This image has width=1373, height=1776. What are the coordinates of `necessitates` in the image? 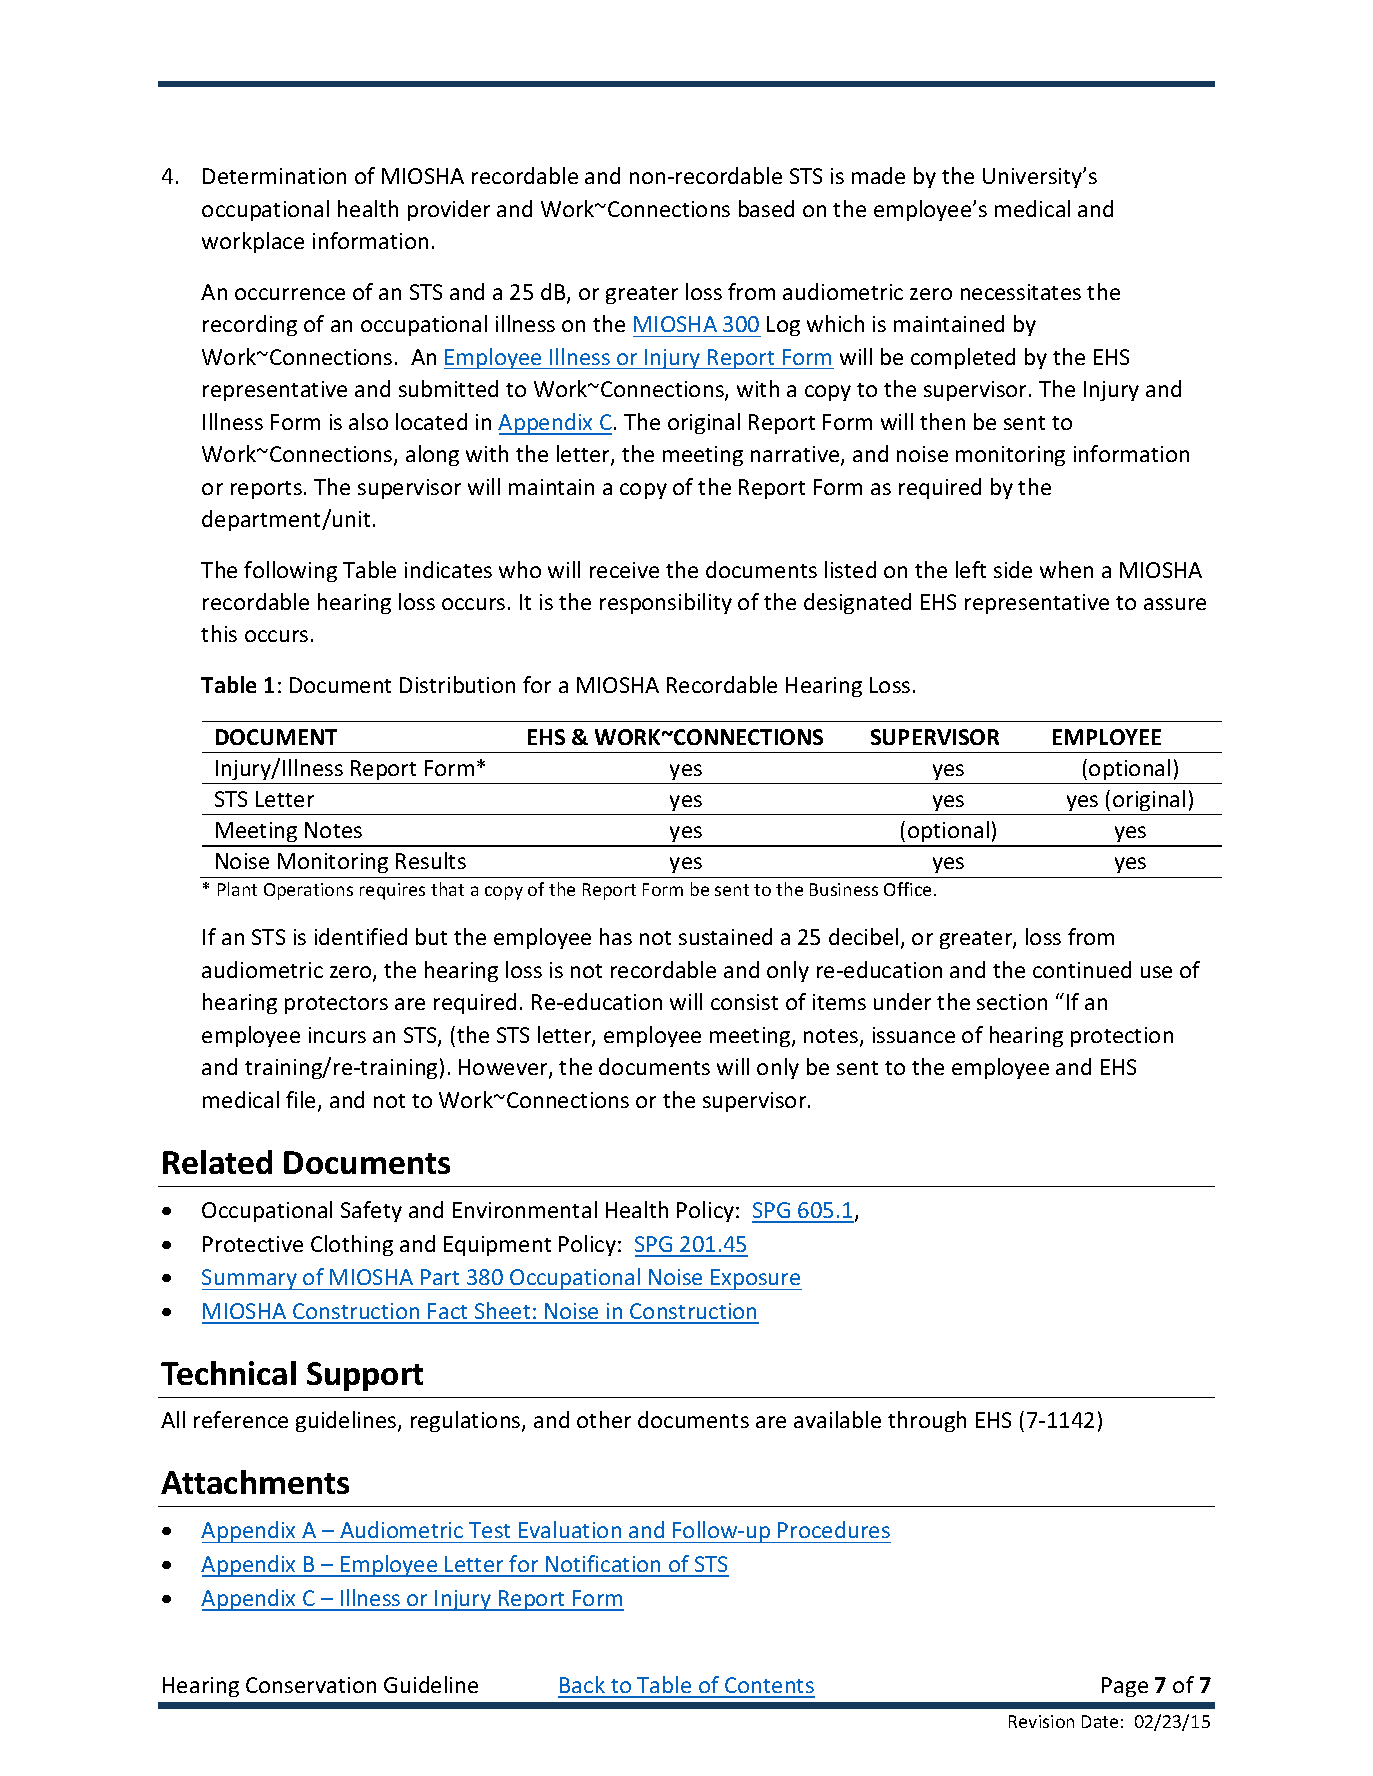 It's located at (1021, 292).
